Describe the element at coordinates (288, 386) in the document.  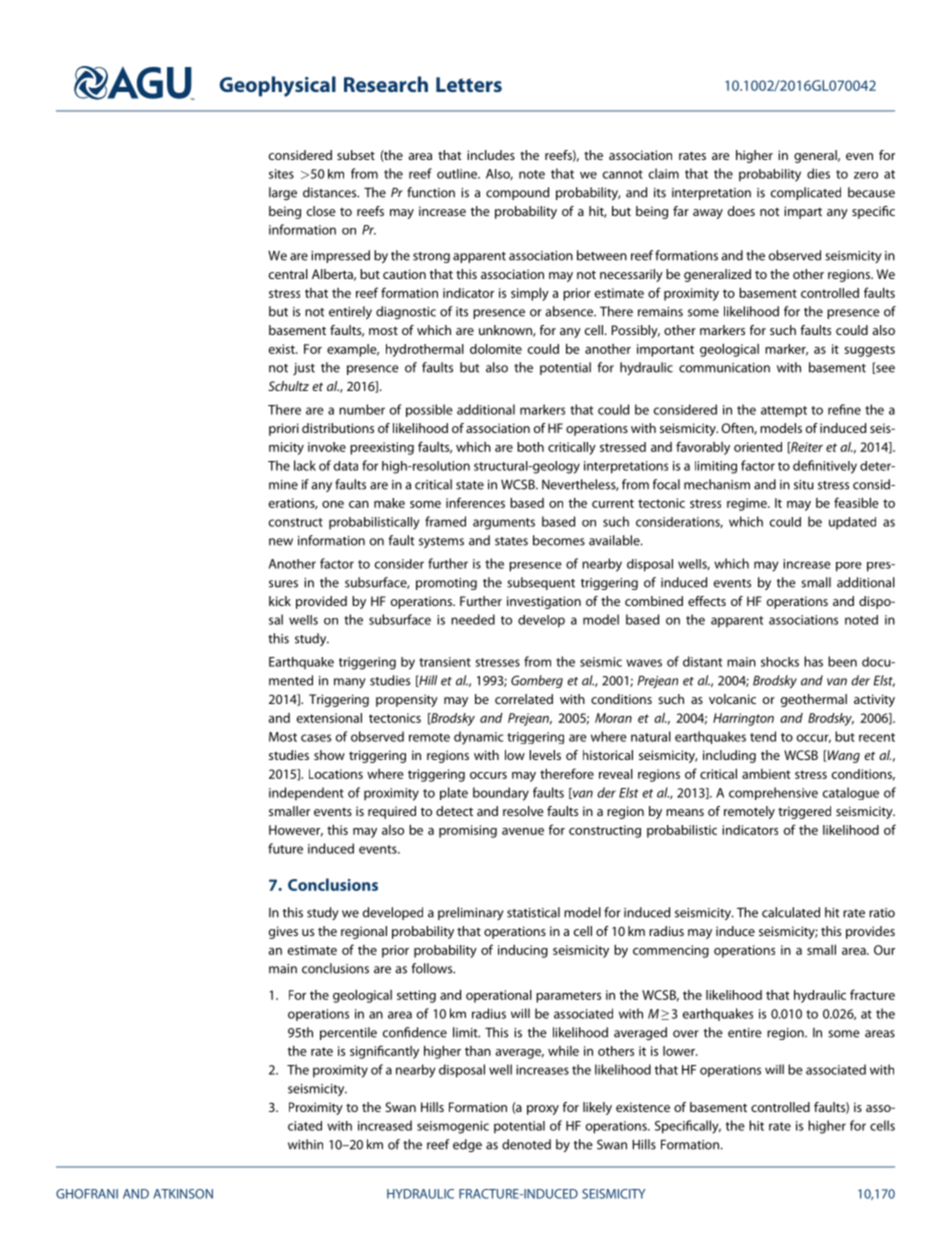
I see `Schultz` at that location.
